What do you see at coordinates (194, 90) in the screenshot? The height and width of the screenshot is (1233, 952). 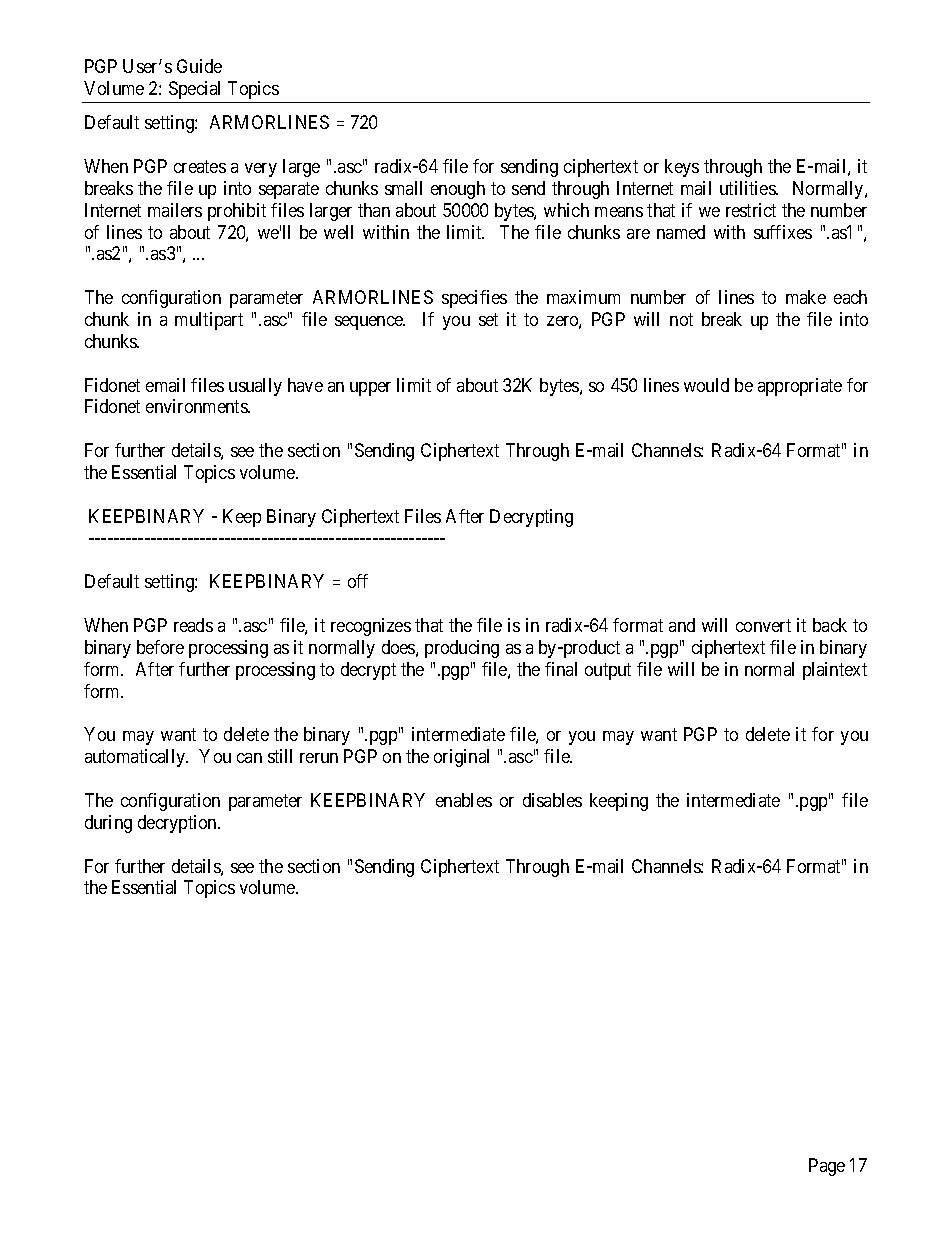 I see `Special` at bounding box center [194, 90].
